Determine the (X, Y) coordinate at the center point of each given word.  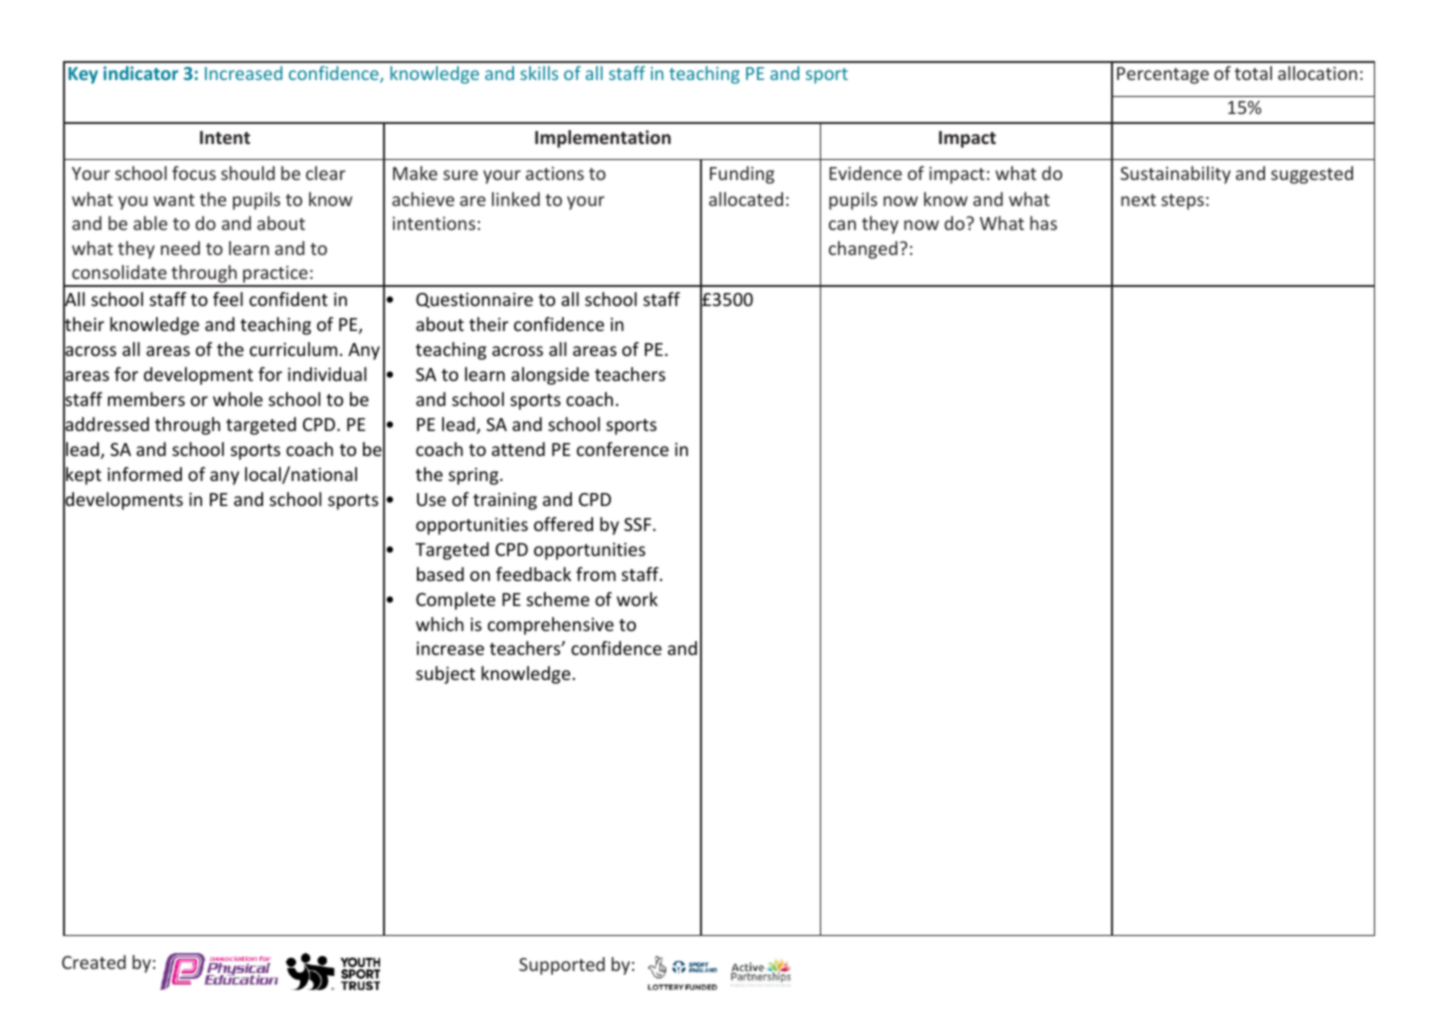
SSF (639, 524)
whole (238, 399)
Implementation (603, 139)
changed (863, 250)
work (637, 599)
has (1043, 223)
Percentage (1163, 75)
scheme (558, 599)
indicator (140, 73)
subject (445, 675)
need (180, 248)
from (596, 574)
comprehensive (551, 626)
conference (623, 449)
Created (94, 962)
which (440, 624)
